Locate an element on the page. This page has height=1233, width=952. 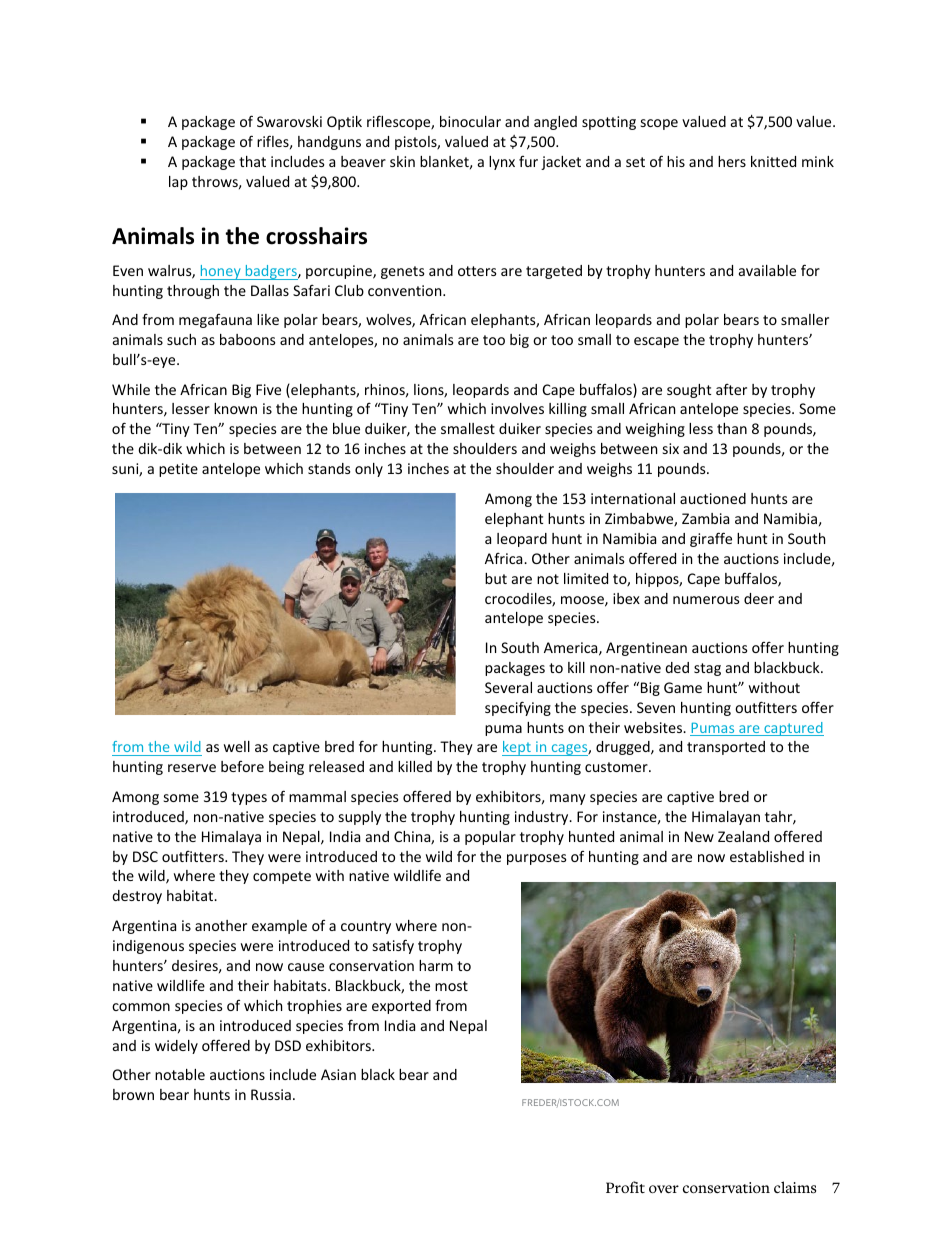
well is located at coordinates (237, 746).
